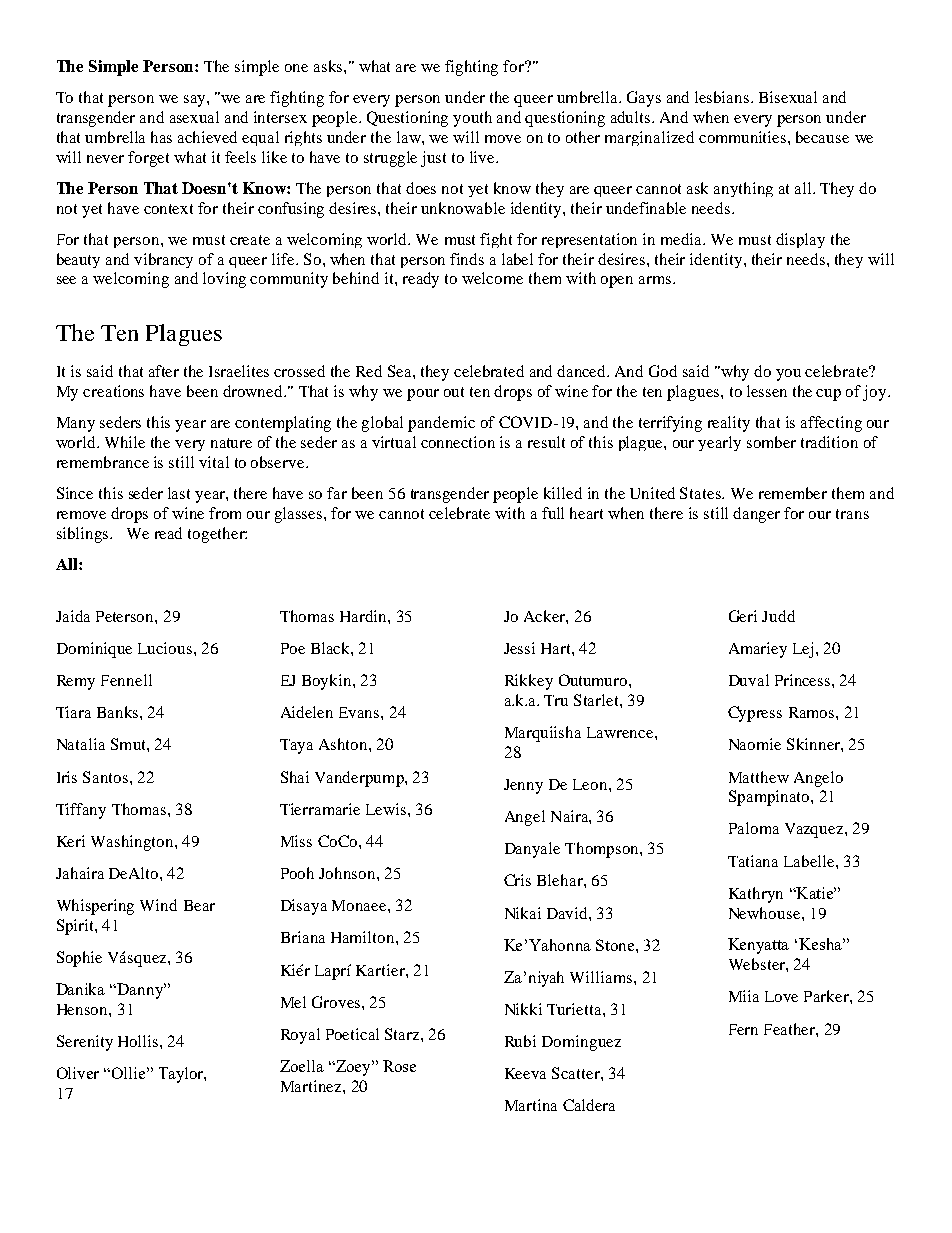  I want to click on Hollis, so click(139, 1041).
